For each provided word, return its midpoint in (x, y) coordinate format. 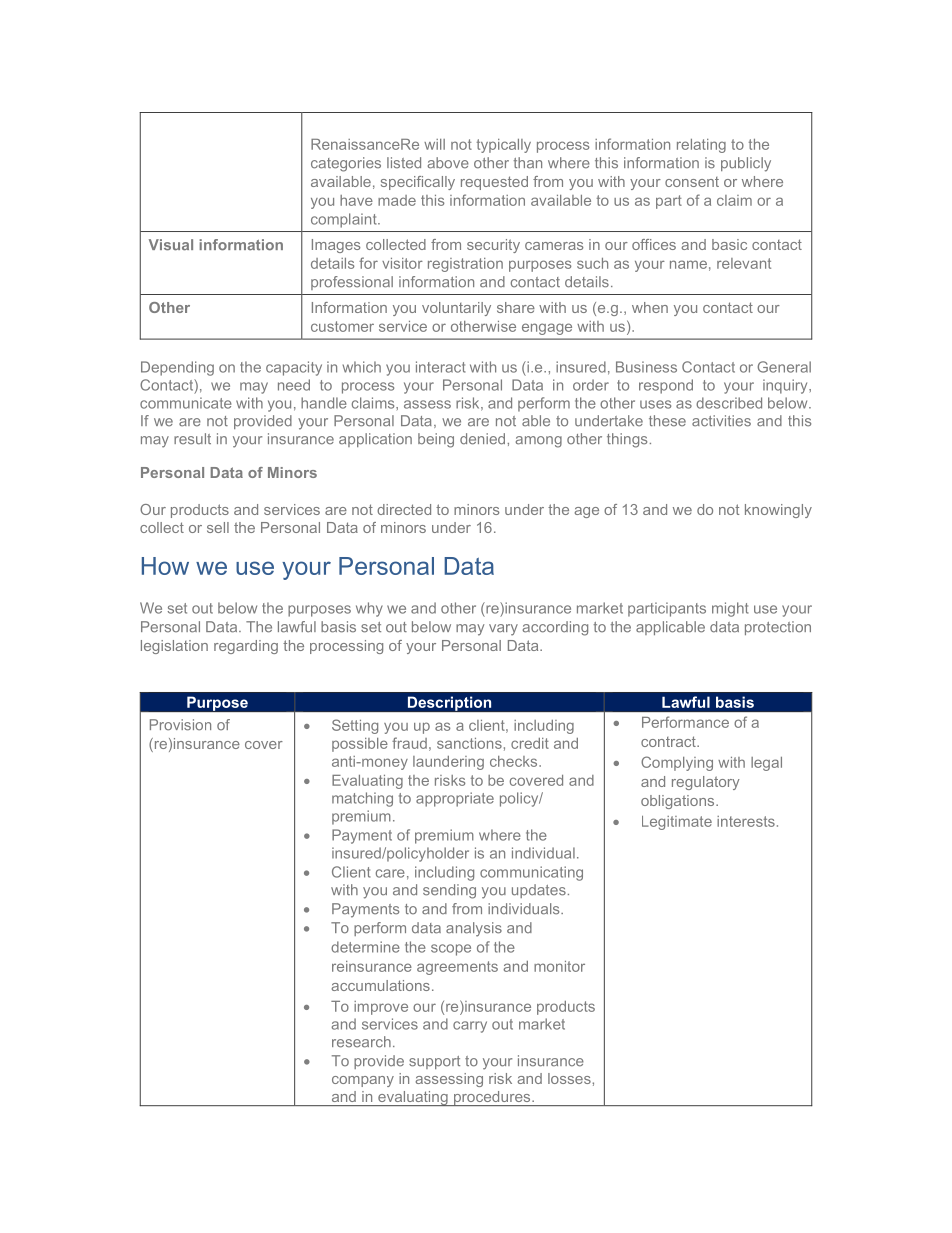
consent (692, 182)
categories (346, 164)
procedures (492, 1098)
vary (503, 630)
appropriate (455, 799)
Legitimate (677, 823)
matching (362, 799)
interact (441, 367)
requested (494, 183)
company (363, 1081)
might (730, 609)
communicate (186, 403)
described (729, 403)
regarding (246, 647)
